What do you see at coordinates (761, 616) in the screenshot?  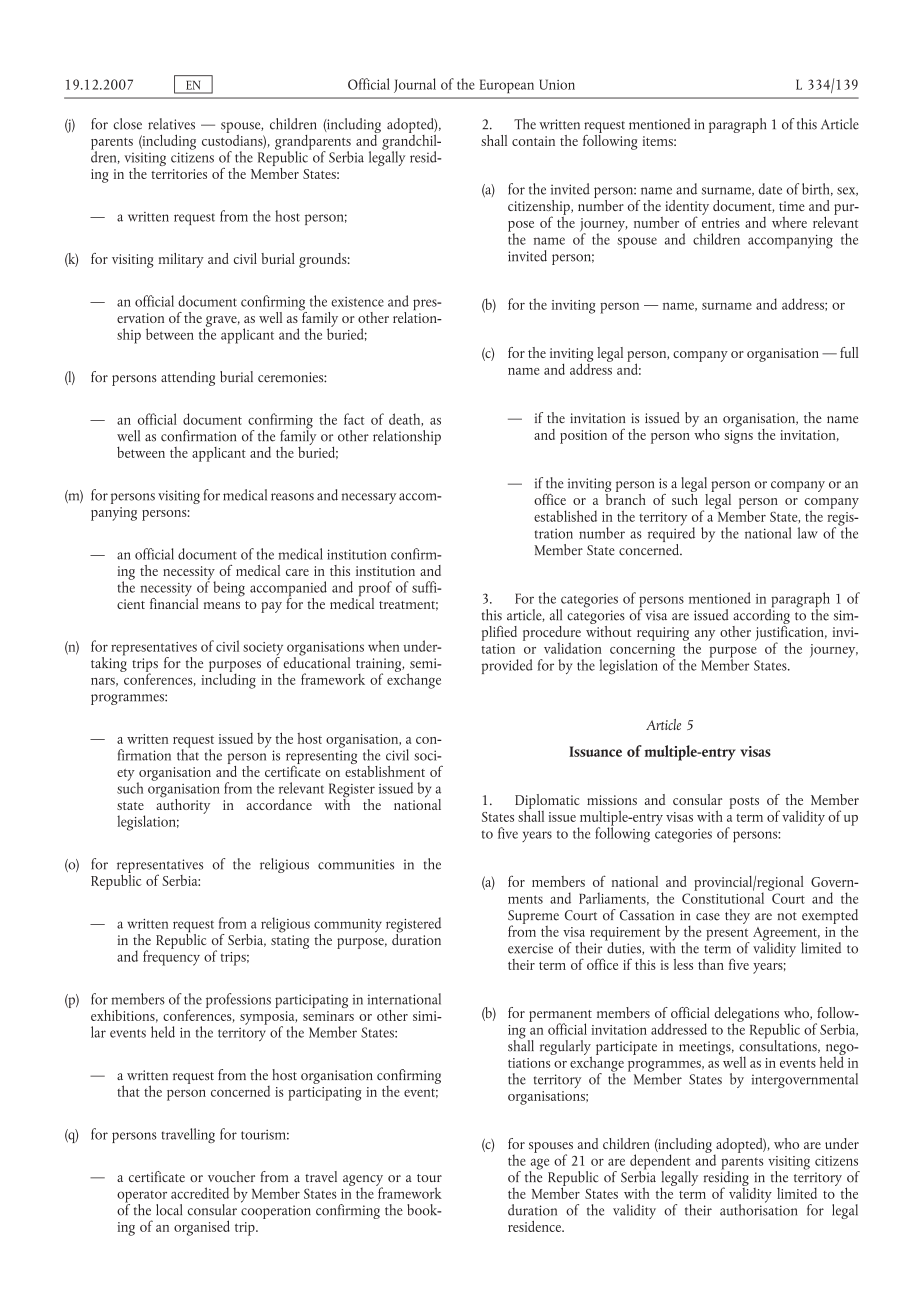 I see `according` at bounding box center [761, 616].
